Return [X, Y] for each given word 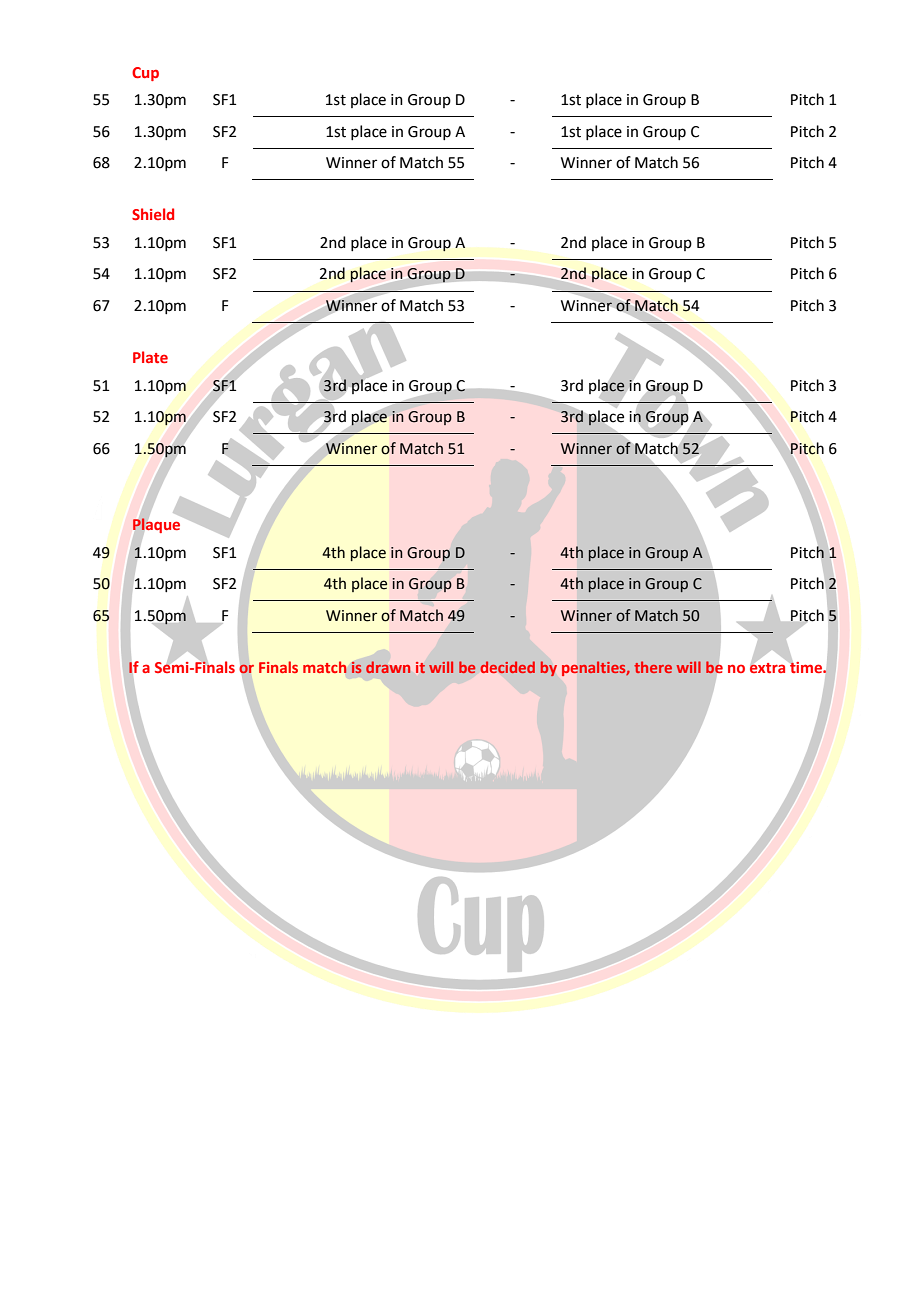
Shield [153, 214]
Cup [145, 74]
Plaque [158, 526]
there [653, 667]
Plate [150, 357]
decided [508, 667]
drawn [388, 667]
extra [769, 666]
